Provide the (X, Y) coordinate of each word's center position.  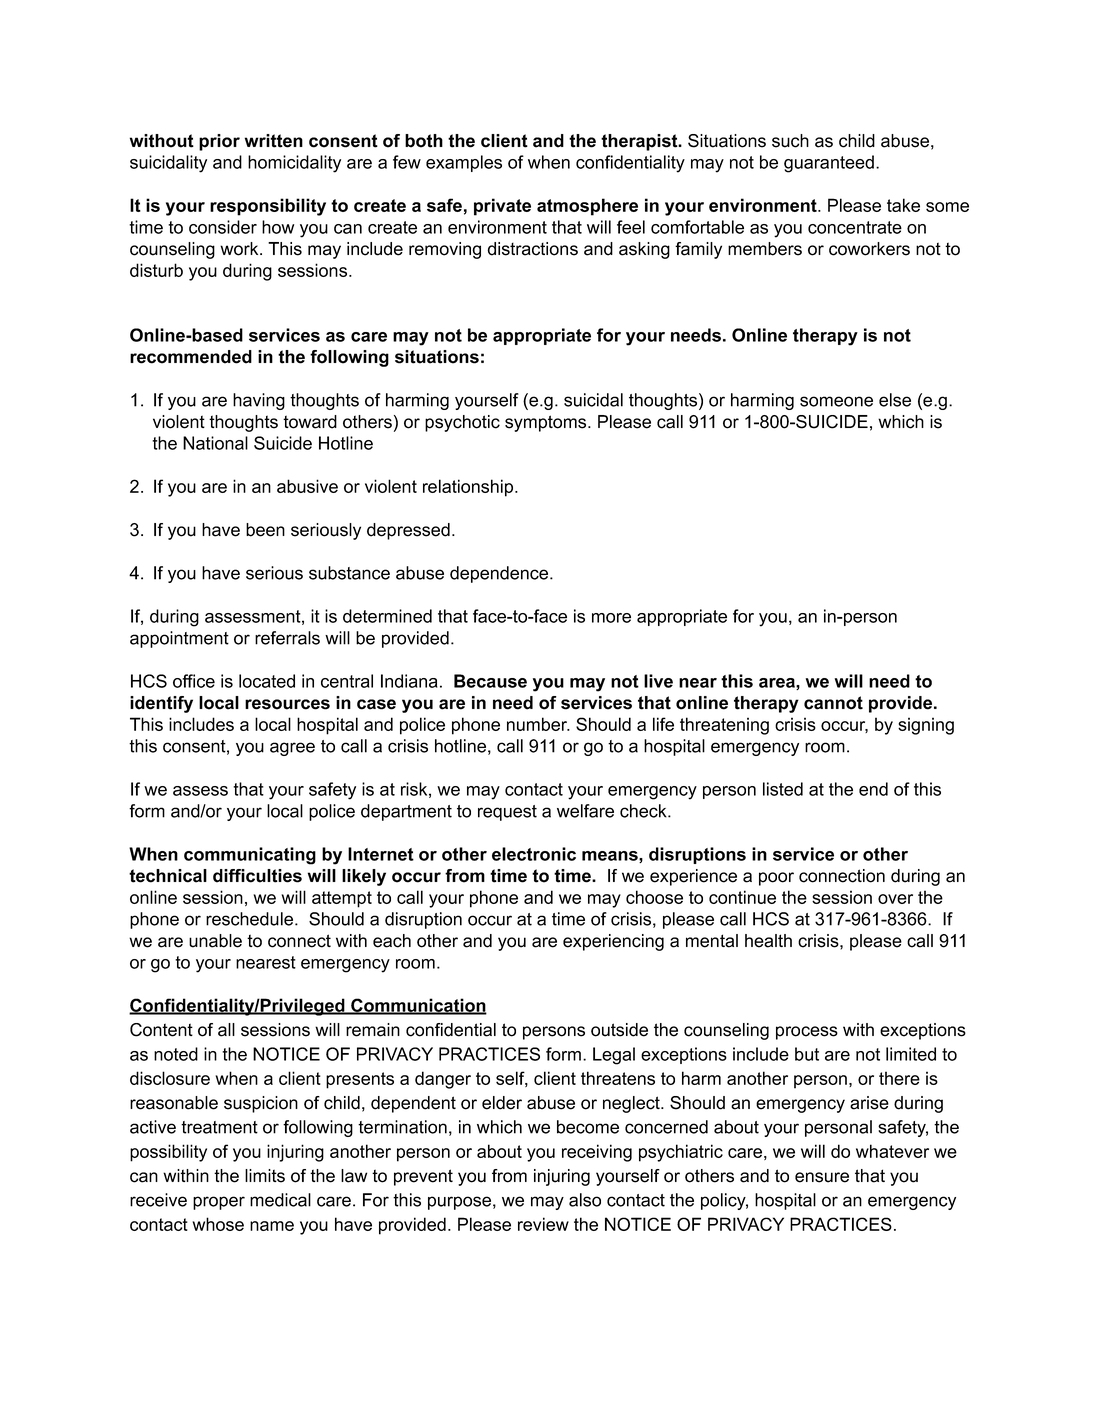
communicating (250, 856)
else (895, 400)
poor (776, 879)
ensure (822, 1177)
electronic (534, 854)
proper (219, 1203)
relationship (469, 488)
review (543, 1224)
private (502, 207)
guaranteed (829, 164)
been (265, 530)
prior (219, 142)
